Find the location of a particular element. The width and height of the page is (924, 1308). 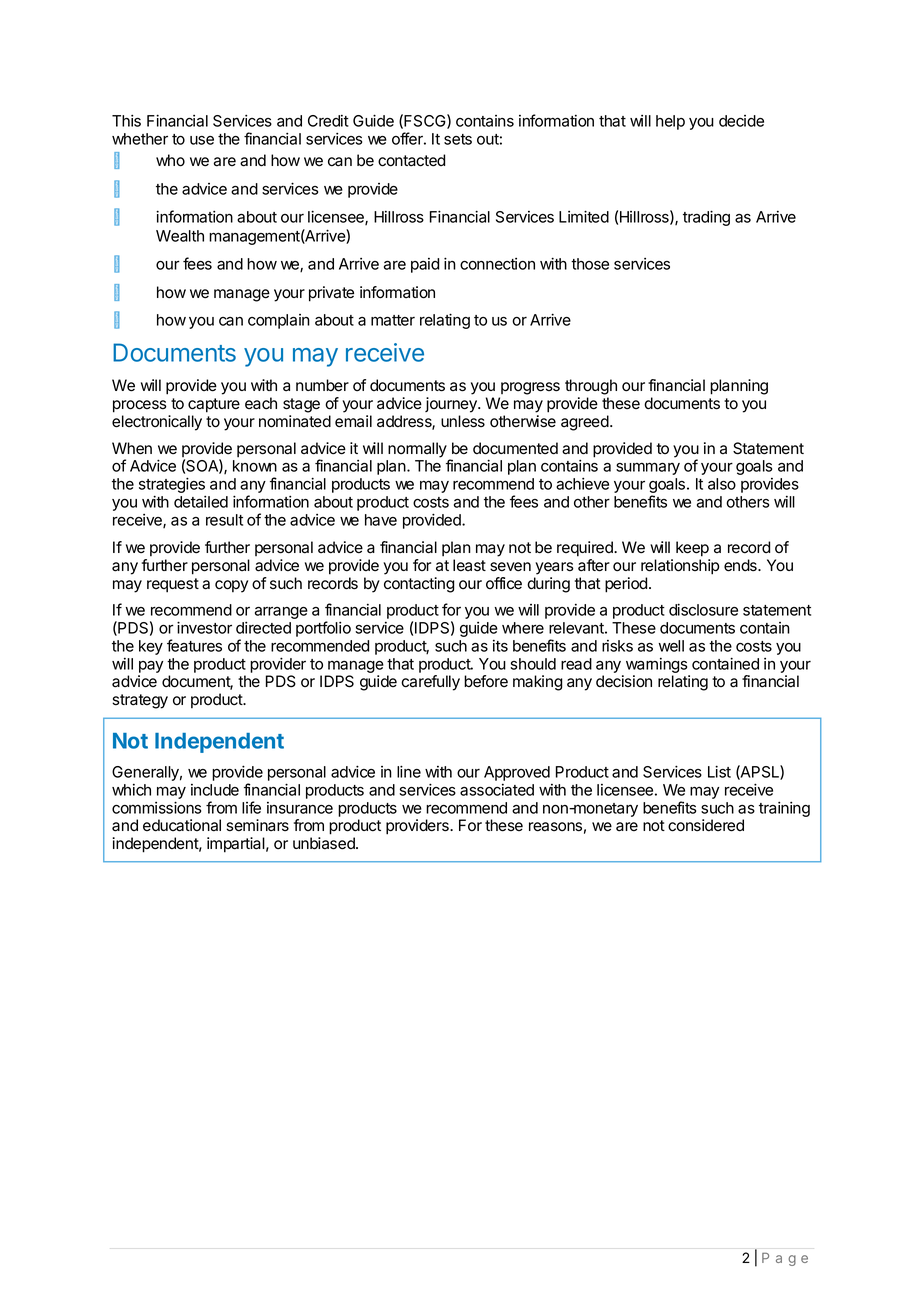

educational is located at coordinates (182, 825).
